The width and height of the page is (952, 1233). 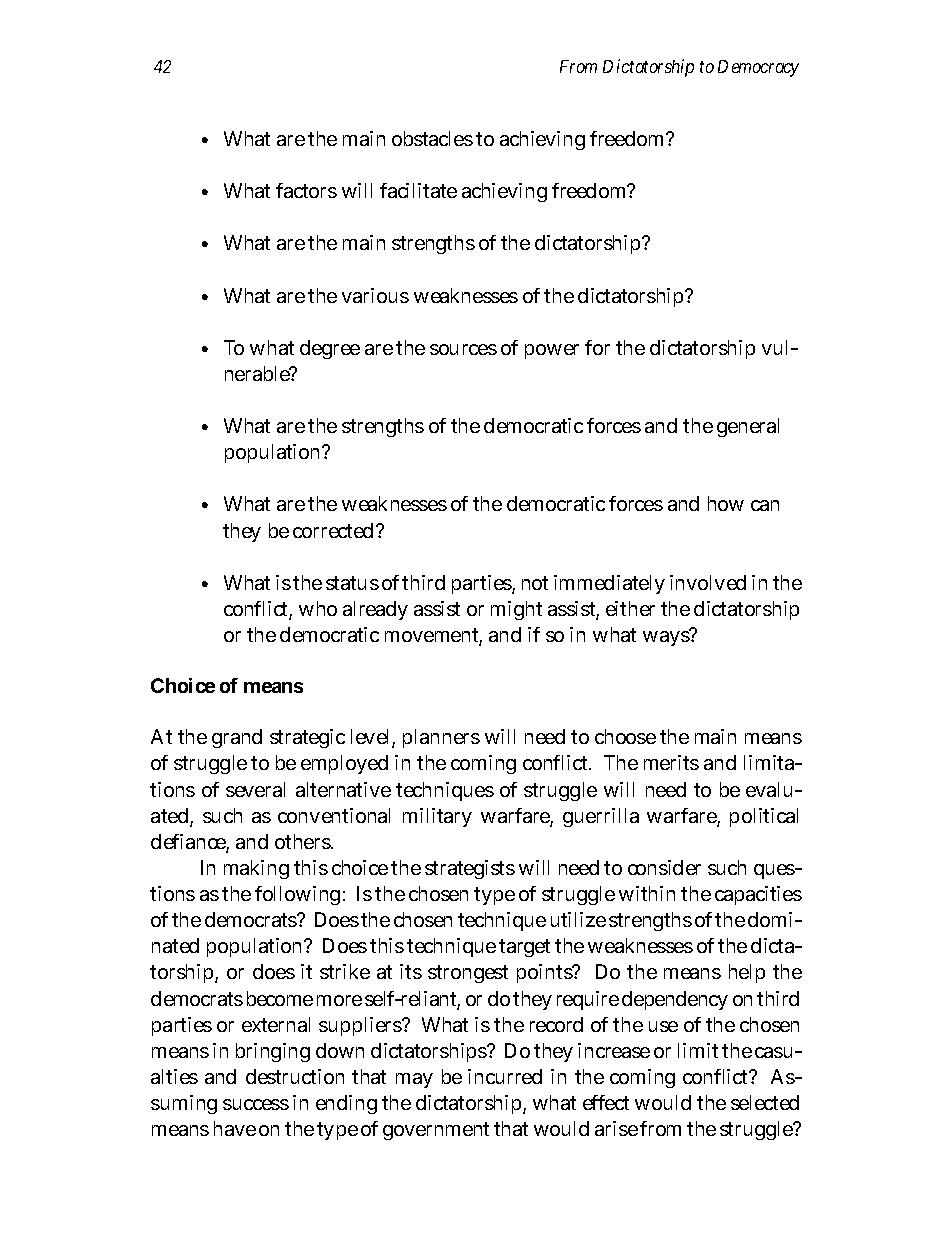 I want to click on who, so click(x=318, y=608).
